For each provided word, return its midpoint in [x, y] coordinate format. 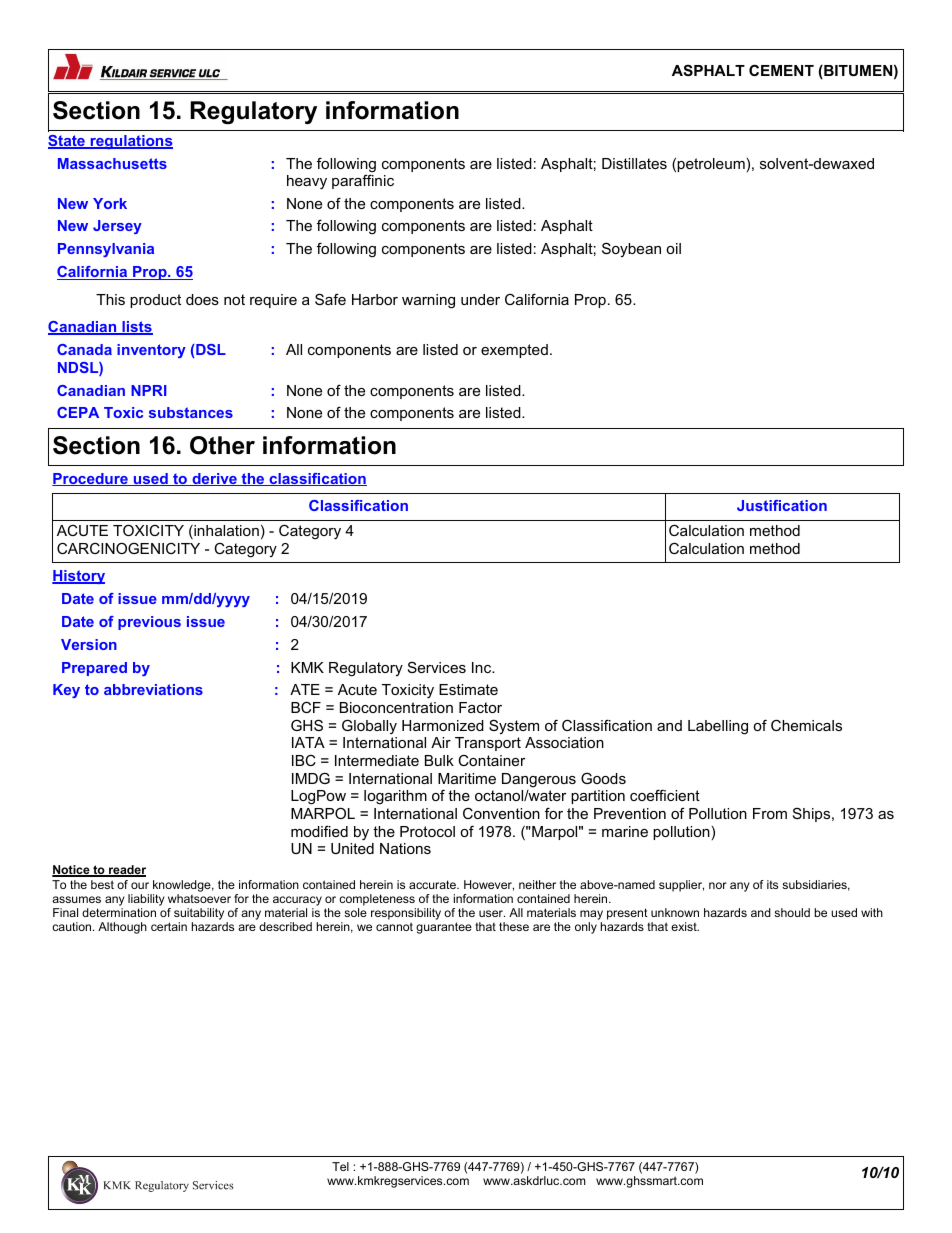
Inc [483, 667]
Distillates [634, 163]
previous [149, 623]
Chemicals [806, 725]
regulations [130, 142]
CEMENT [781, 70]
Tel [340, 1166]
